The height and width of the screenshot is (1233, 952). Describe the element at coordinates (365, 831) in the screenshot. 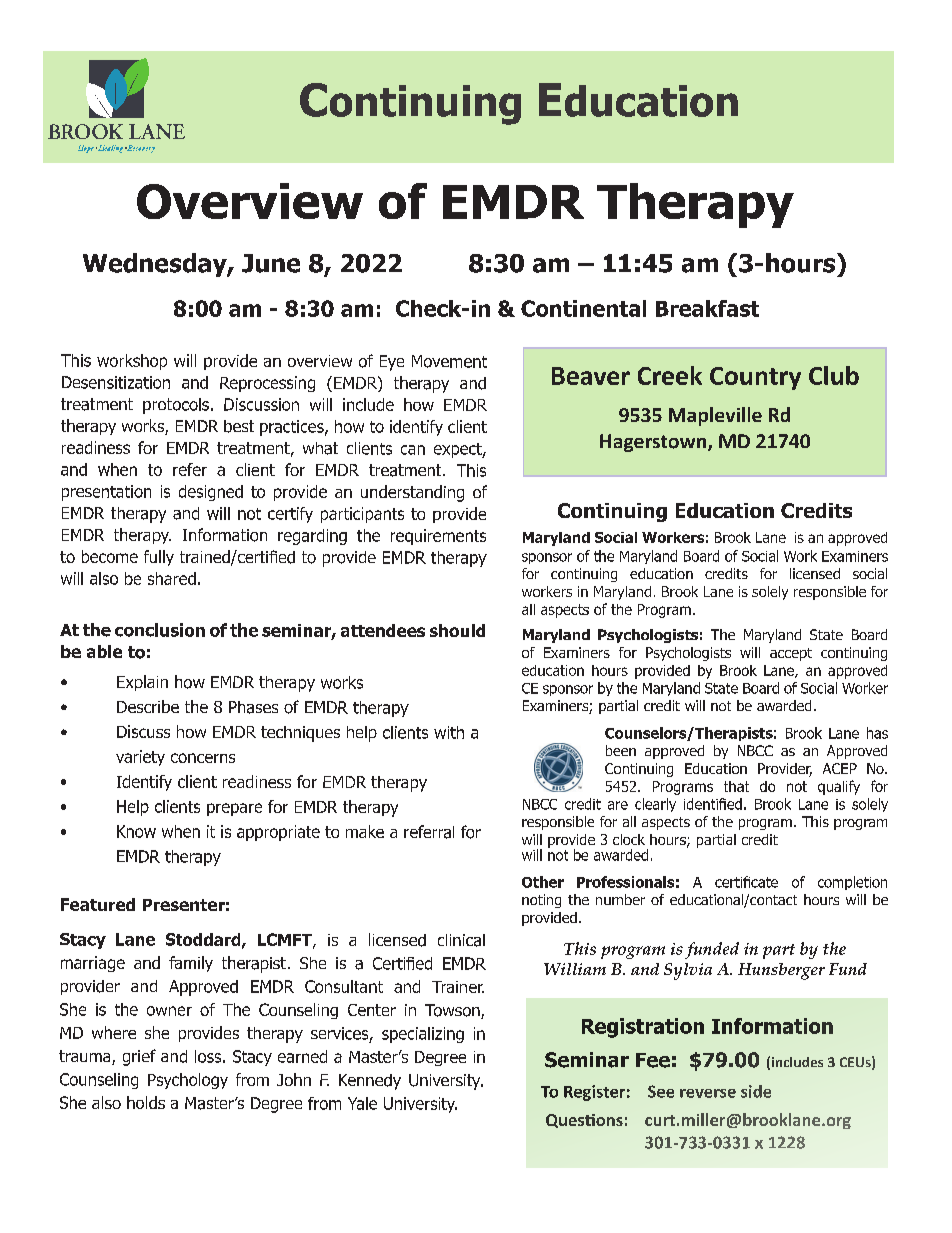

I see `make` at that location.
